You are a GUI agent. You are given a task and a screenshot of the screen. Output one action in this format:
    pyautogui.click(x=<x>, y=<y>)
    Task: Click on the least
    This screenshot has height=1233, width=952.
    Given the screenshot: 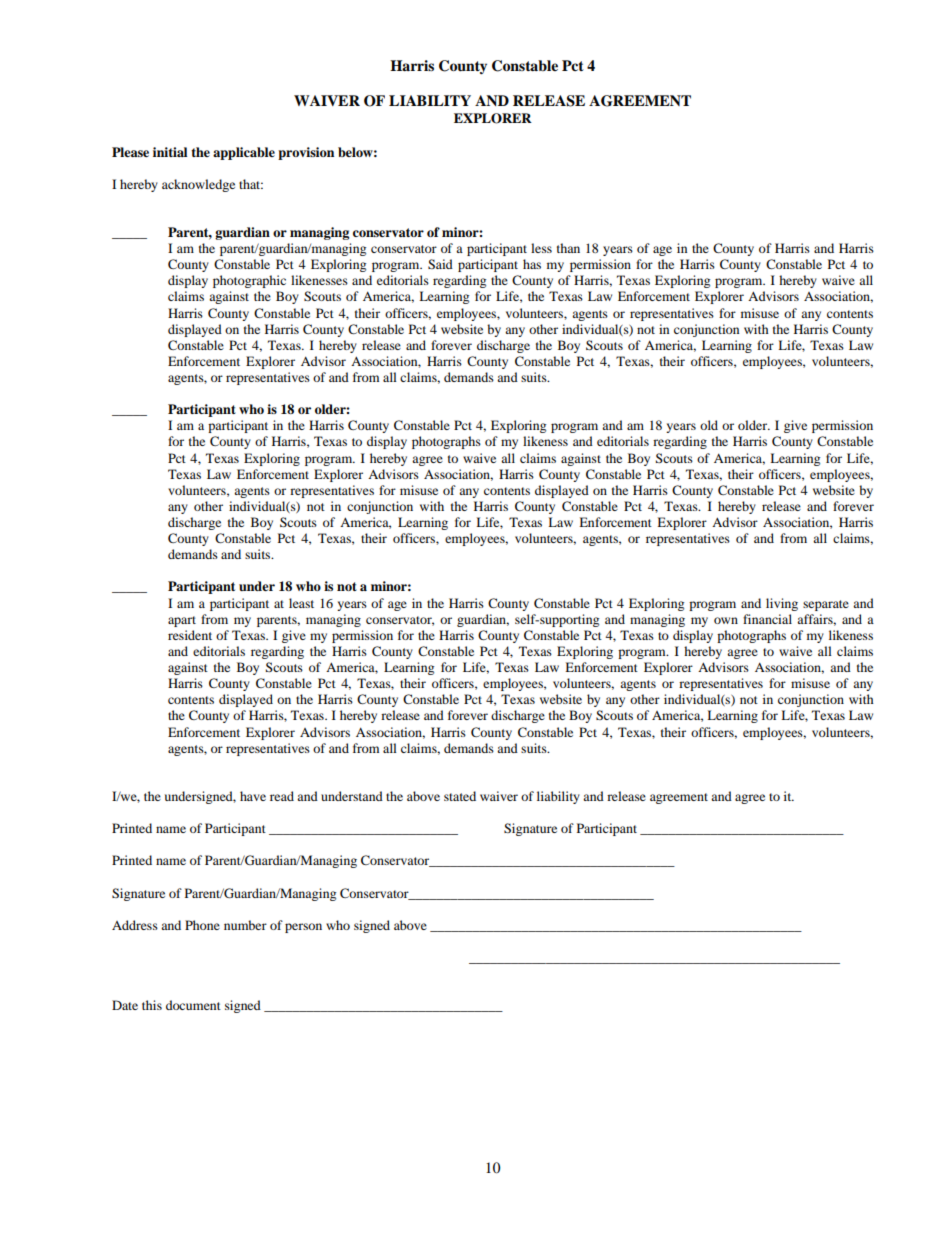 What is the action you would take?
    pyautogui.click(x=301, y=603)
